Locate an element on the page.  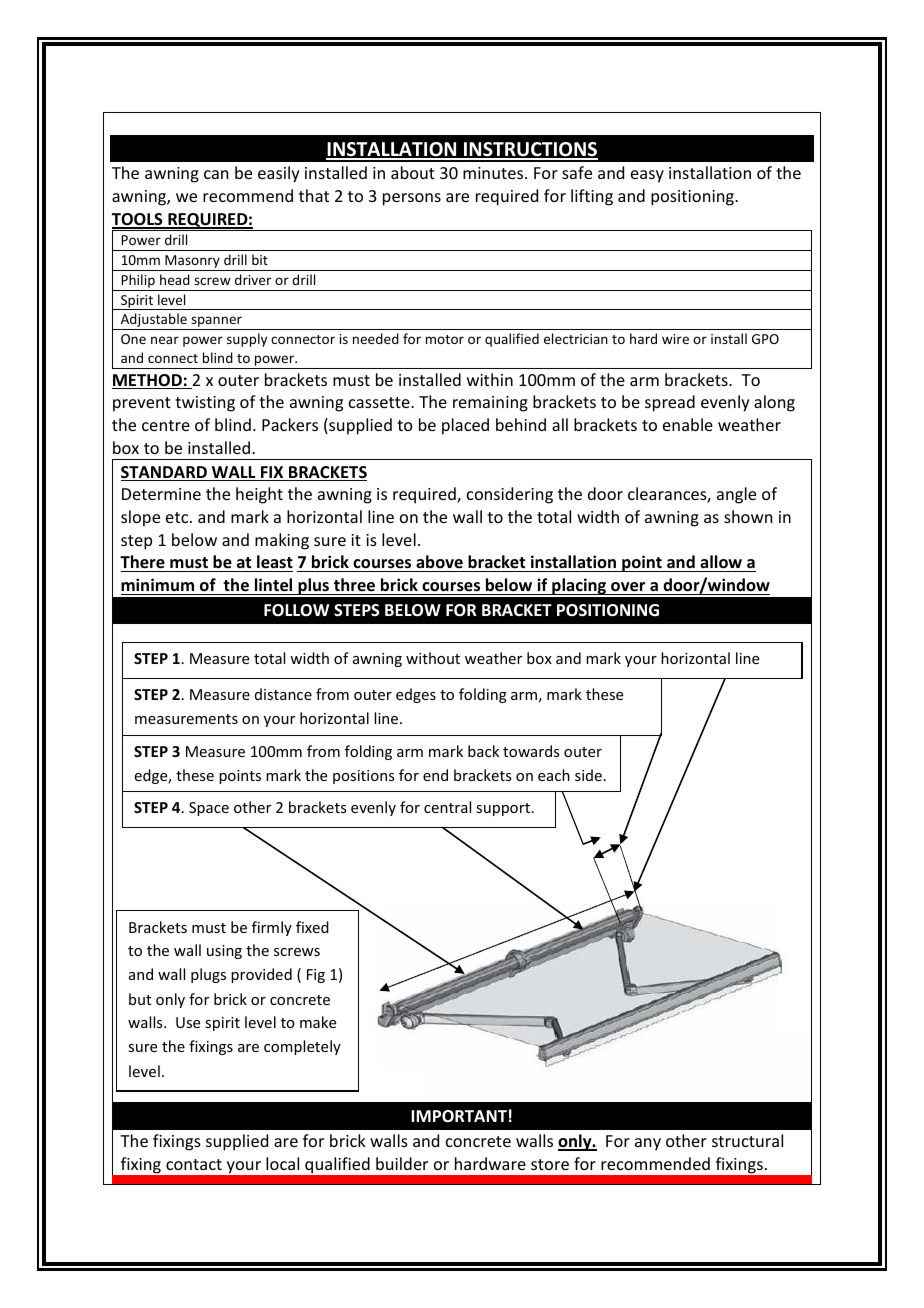
without is located at coordinates (433, 658).
